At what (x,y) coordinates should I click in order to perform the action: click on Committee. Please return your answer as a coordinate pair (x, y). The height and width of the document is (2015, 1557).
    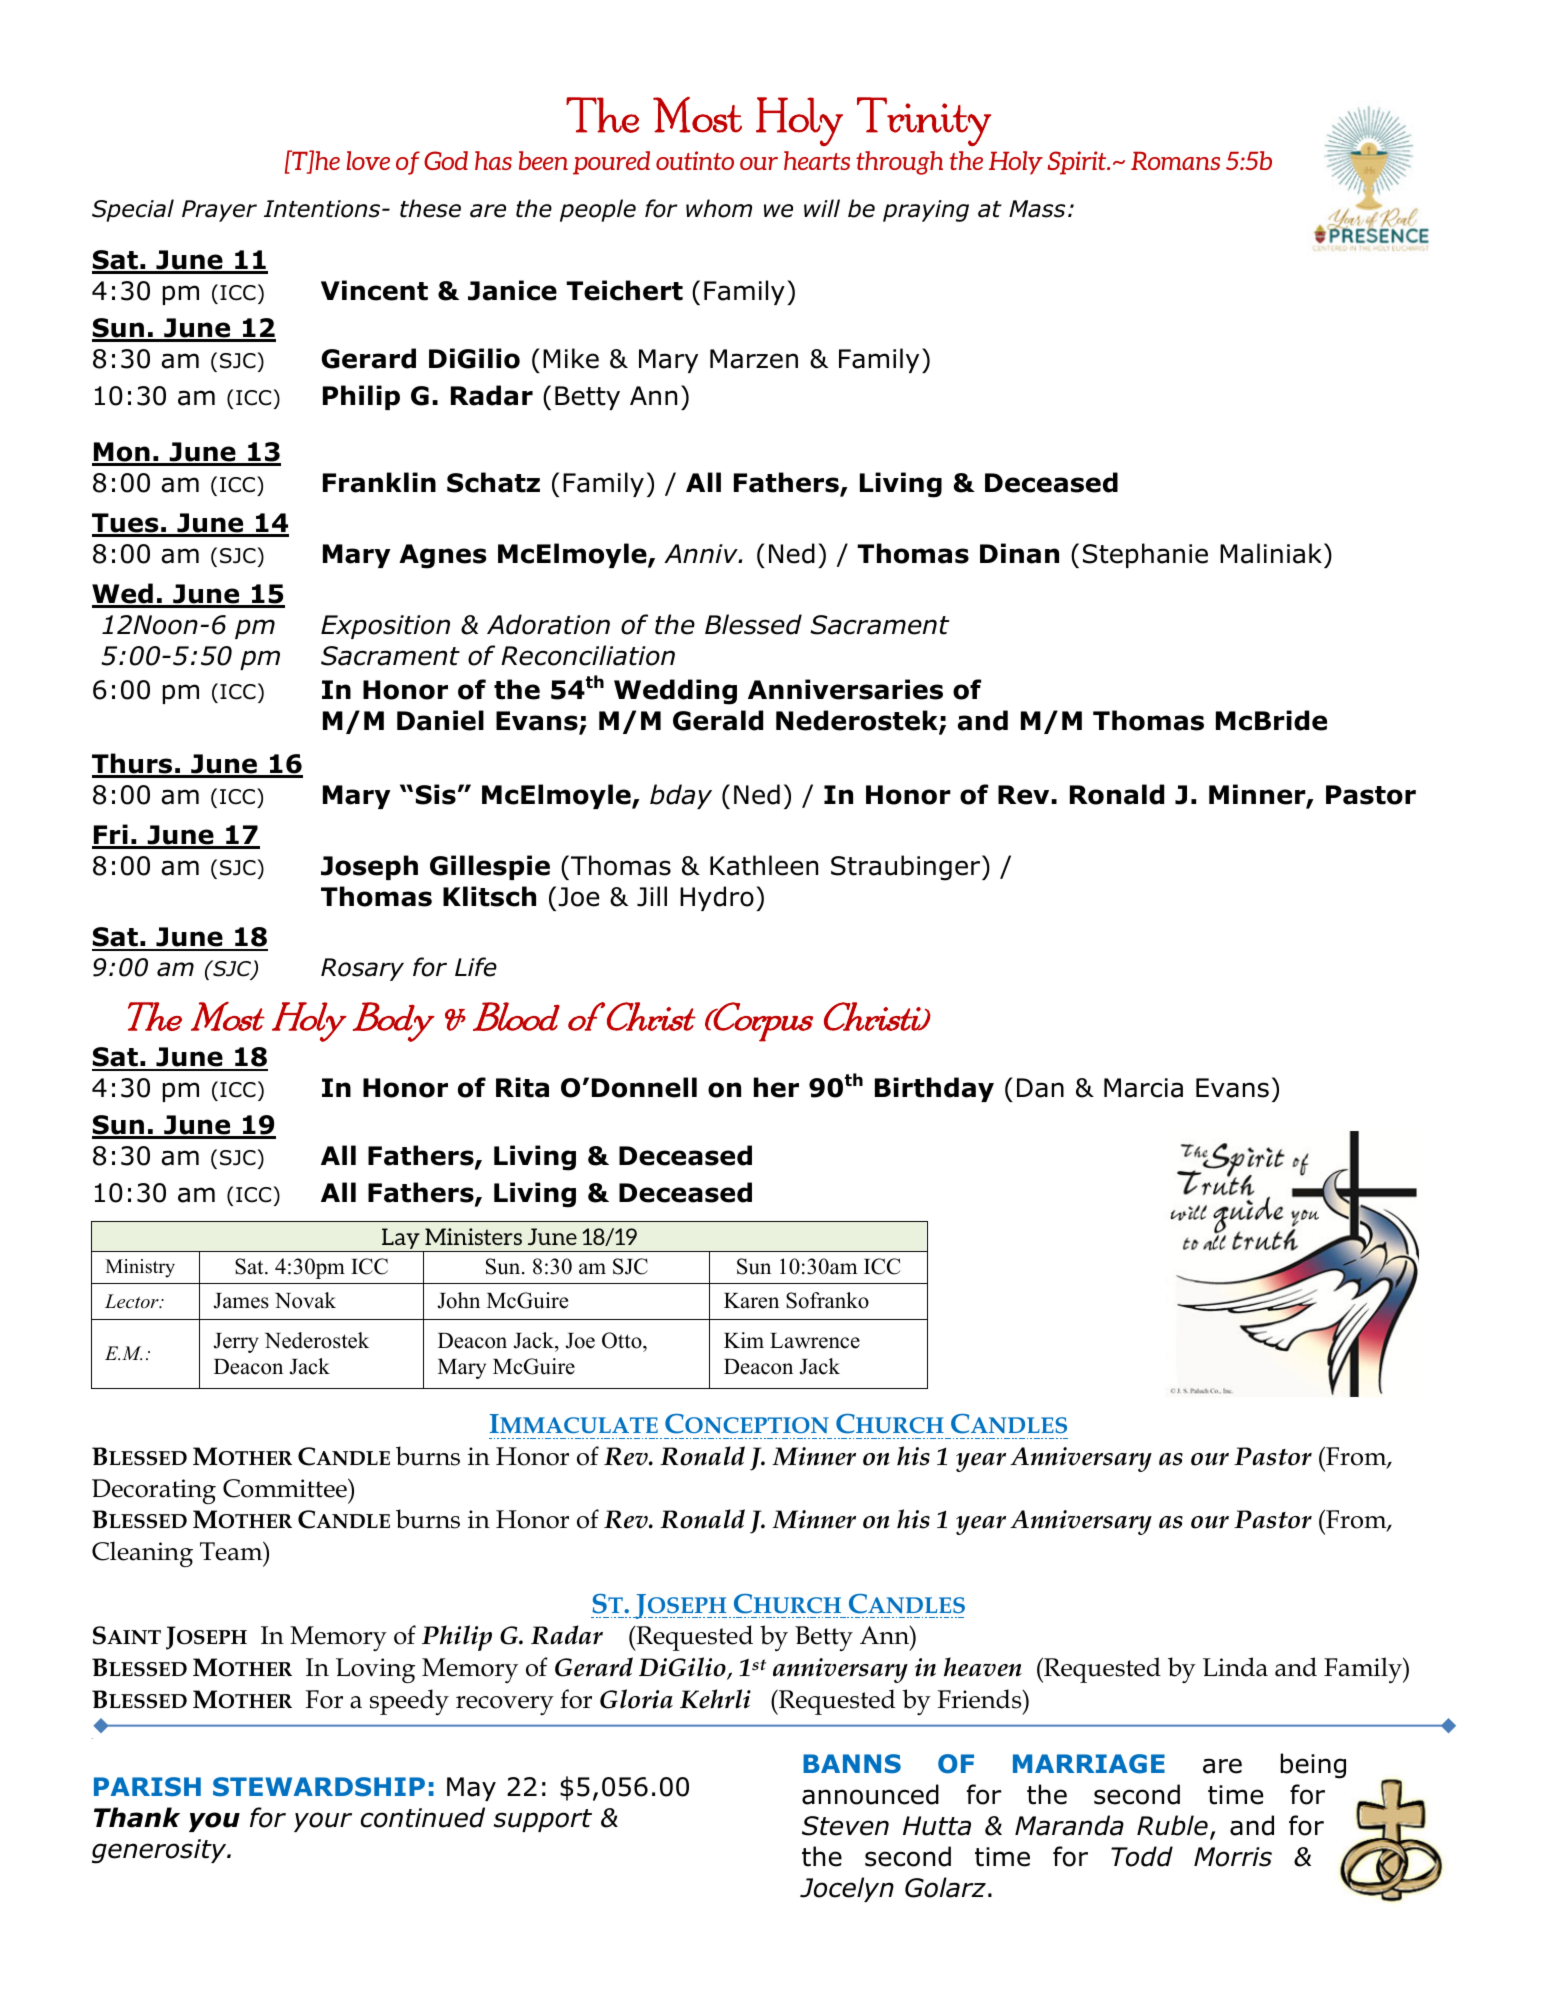
    Looking at the image, I should click on (286, 1488).
